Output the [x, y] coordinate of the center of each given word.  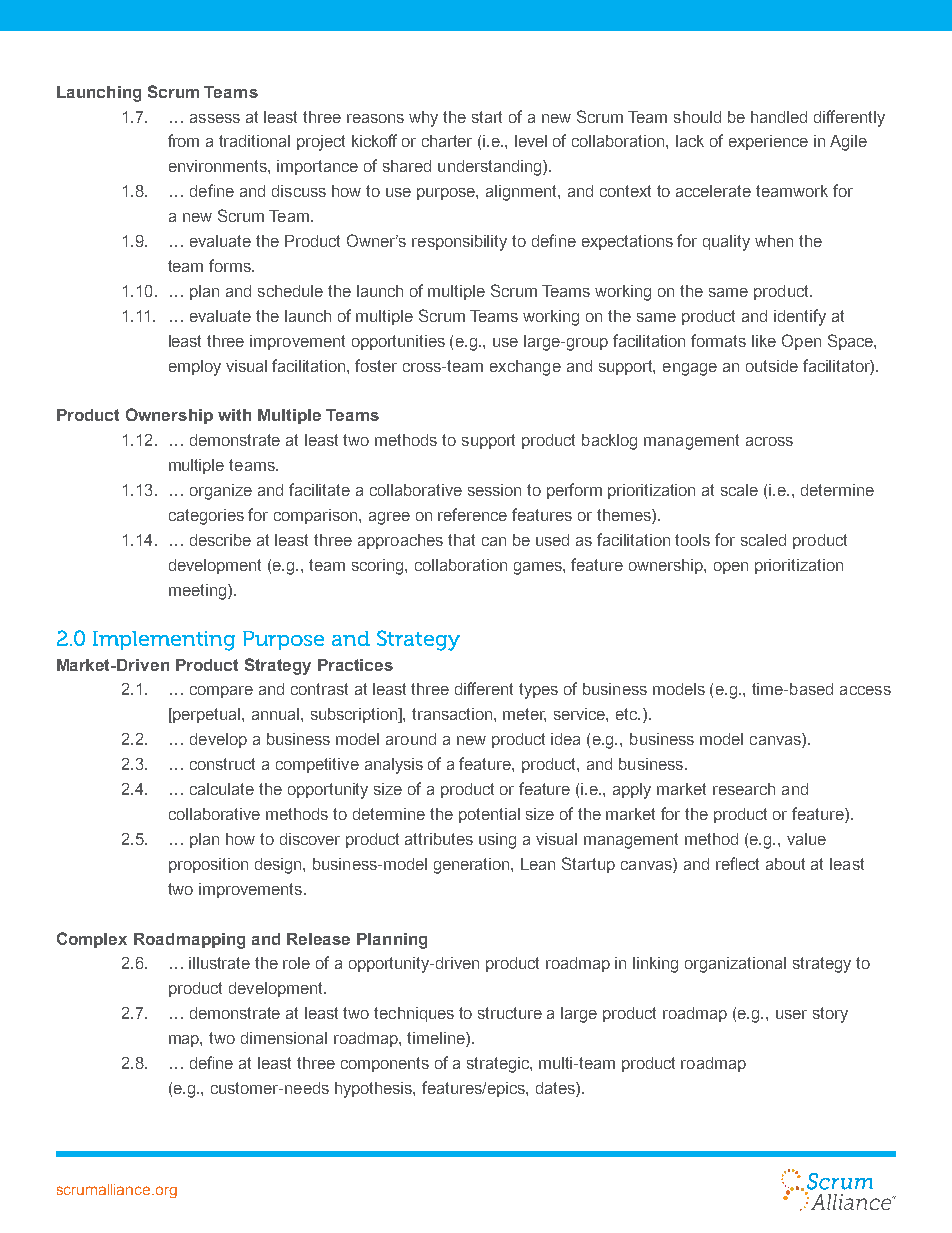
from [183, 140]
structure [510, 1013]
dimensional [284, 1038]
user [791, 1014]
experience [768, 142]
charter [447, 141]
